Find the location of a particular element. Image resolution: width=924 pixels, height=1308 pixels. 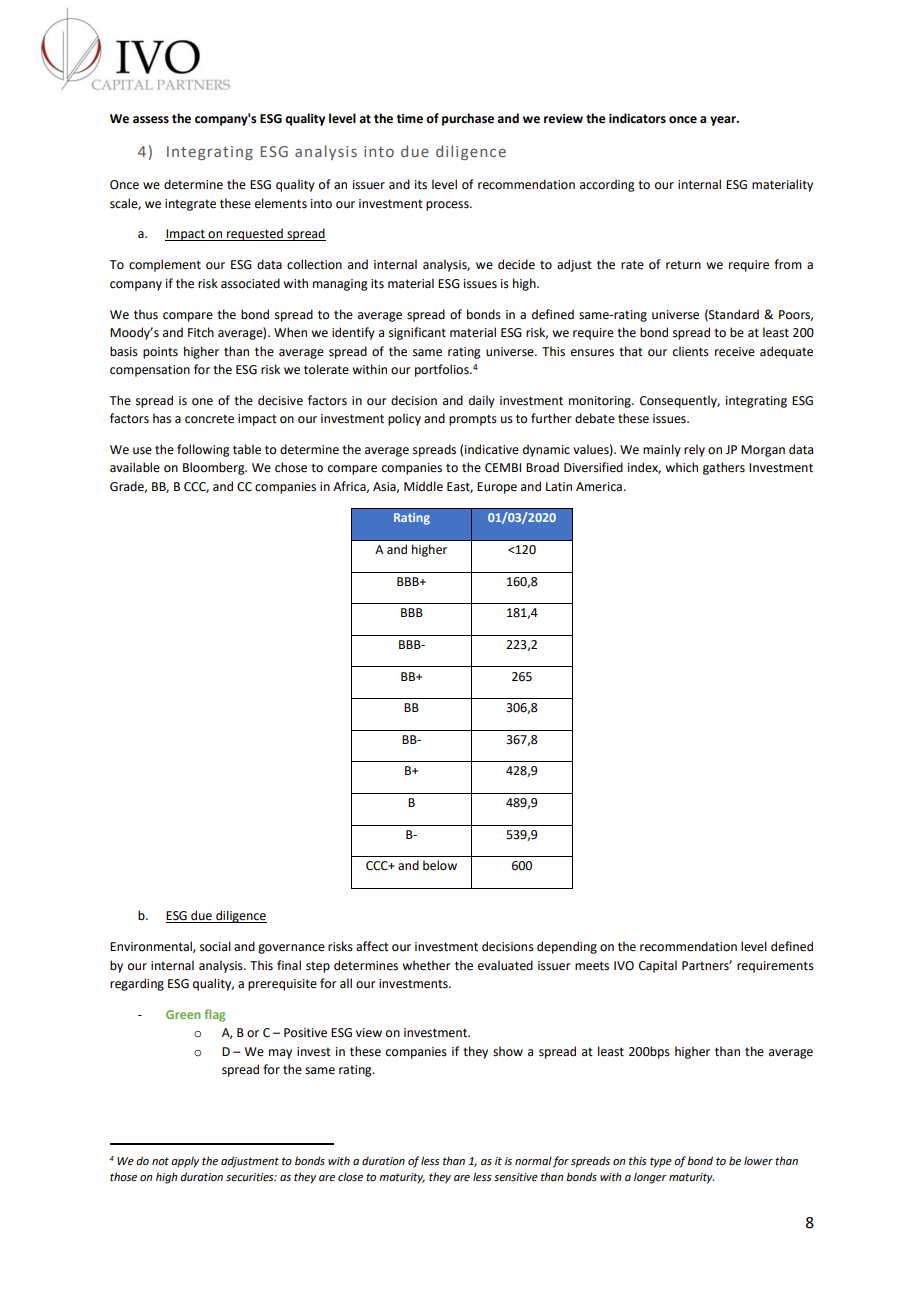

clients is located at coordinates (691, 351).
